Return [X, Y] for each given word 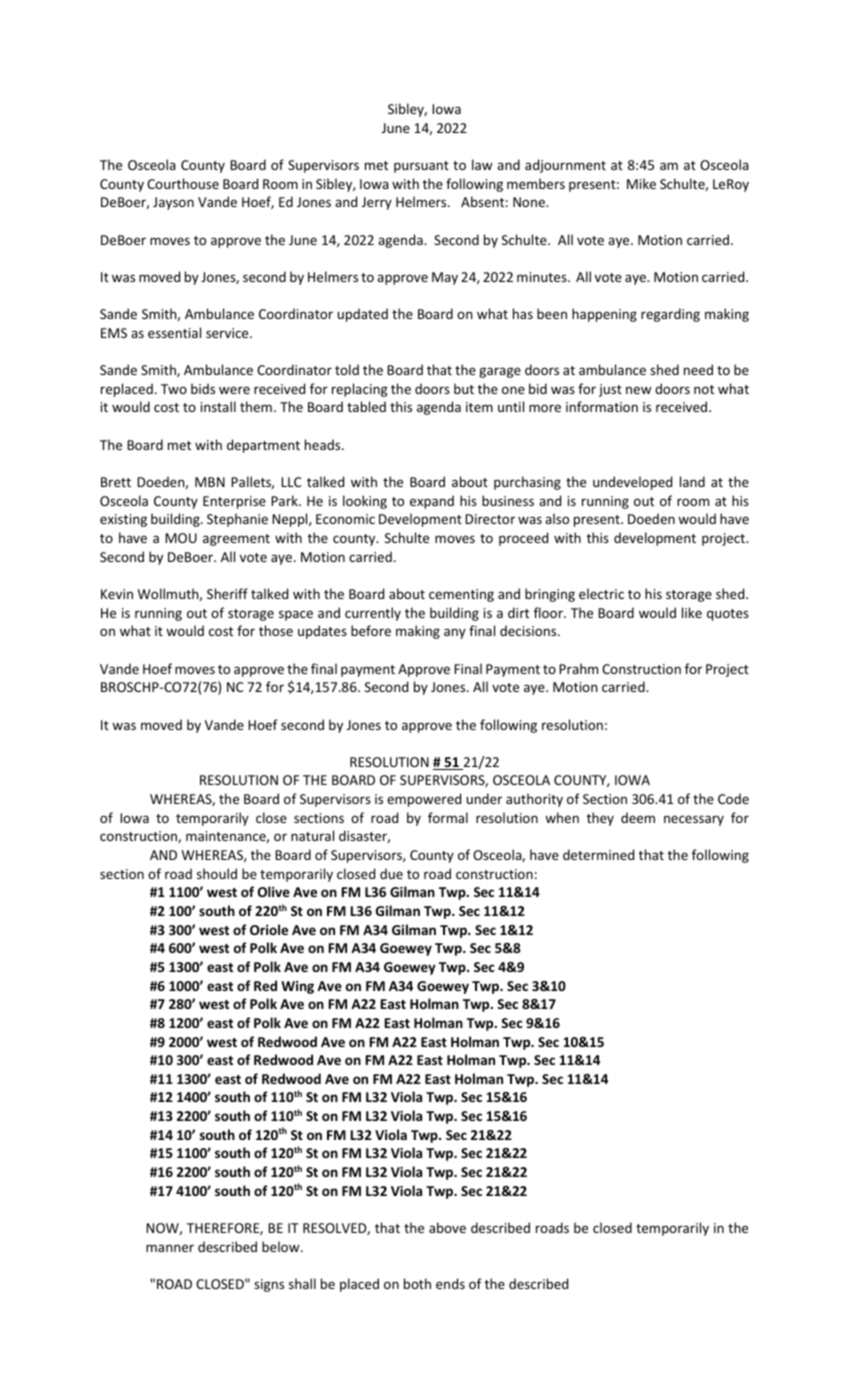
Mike [641, 183]
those [276, 630]
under [484, 798]
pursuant [421, 167]
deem [638, 817]
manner [170, 1248]
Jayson [173, 203]
